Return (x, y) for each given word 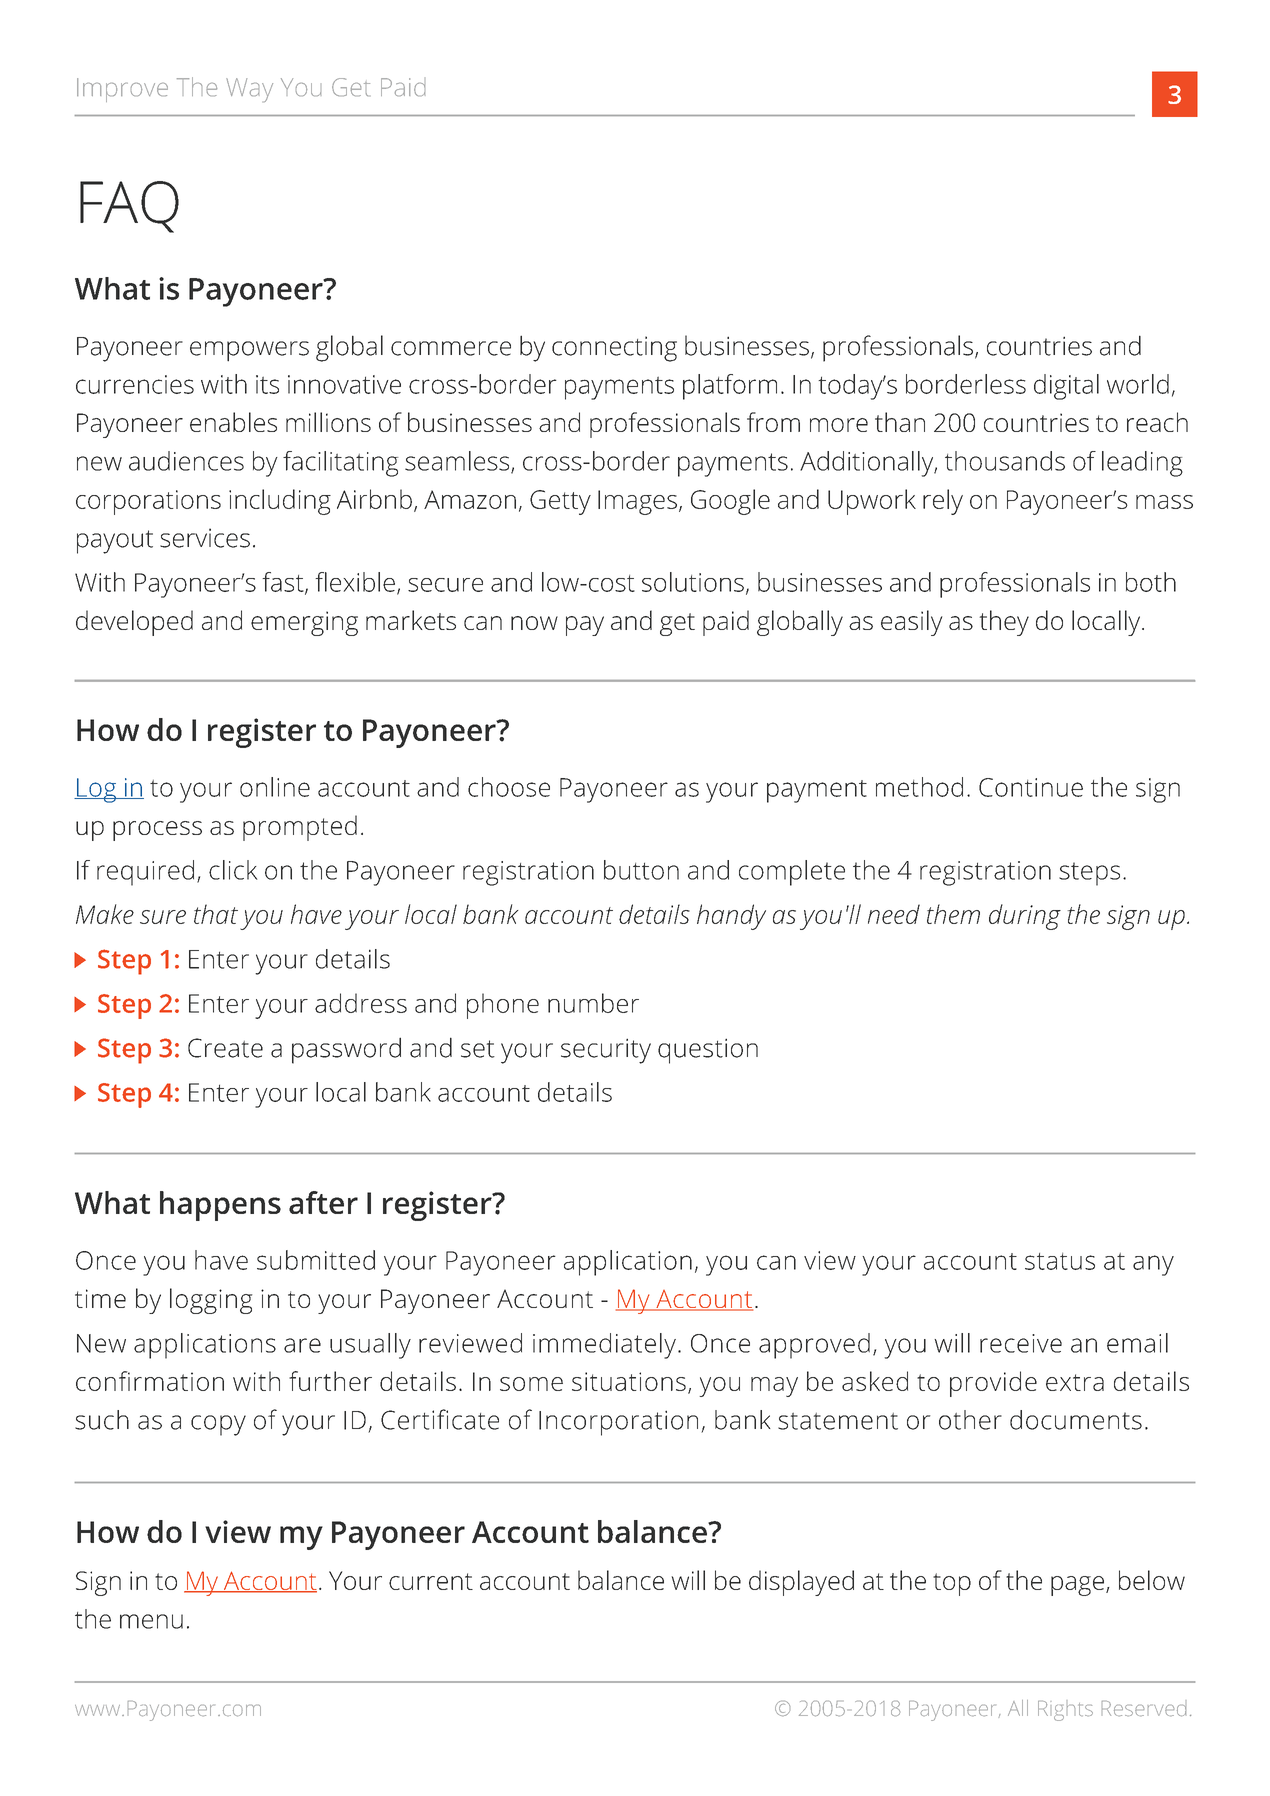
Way (249, 90)
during (1025, 917)
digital (1066, 387)
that (216, 914)
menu (151, 1621)
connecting (614, 349)
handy (731, 917)
